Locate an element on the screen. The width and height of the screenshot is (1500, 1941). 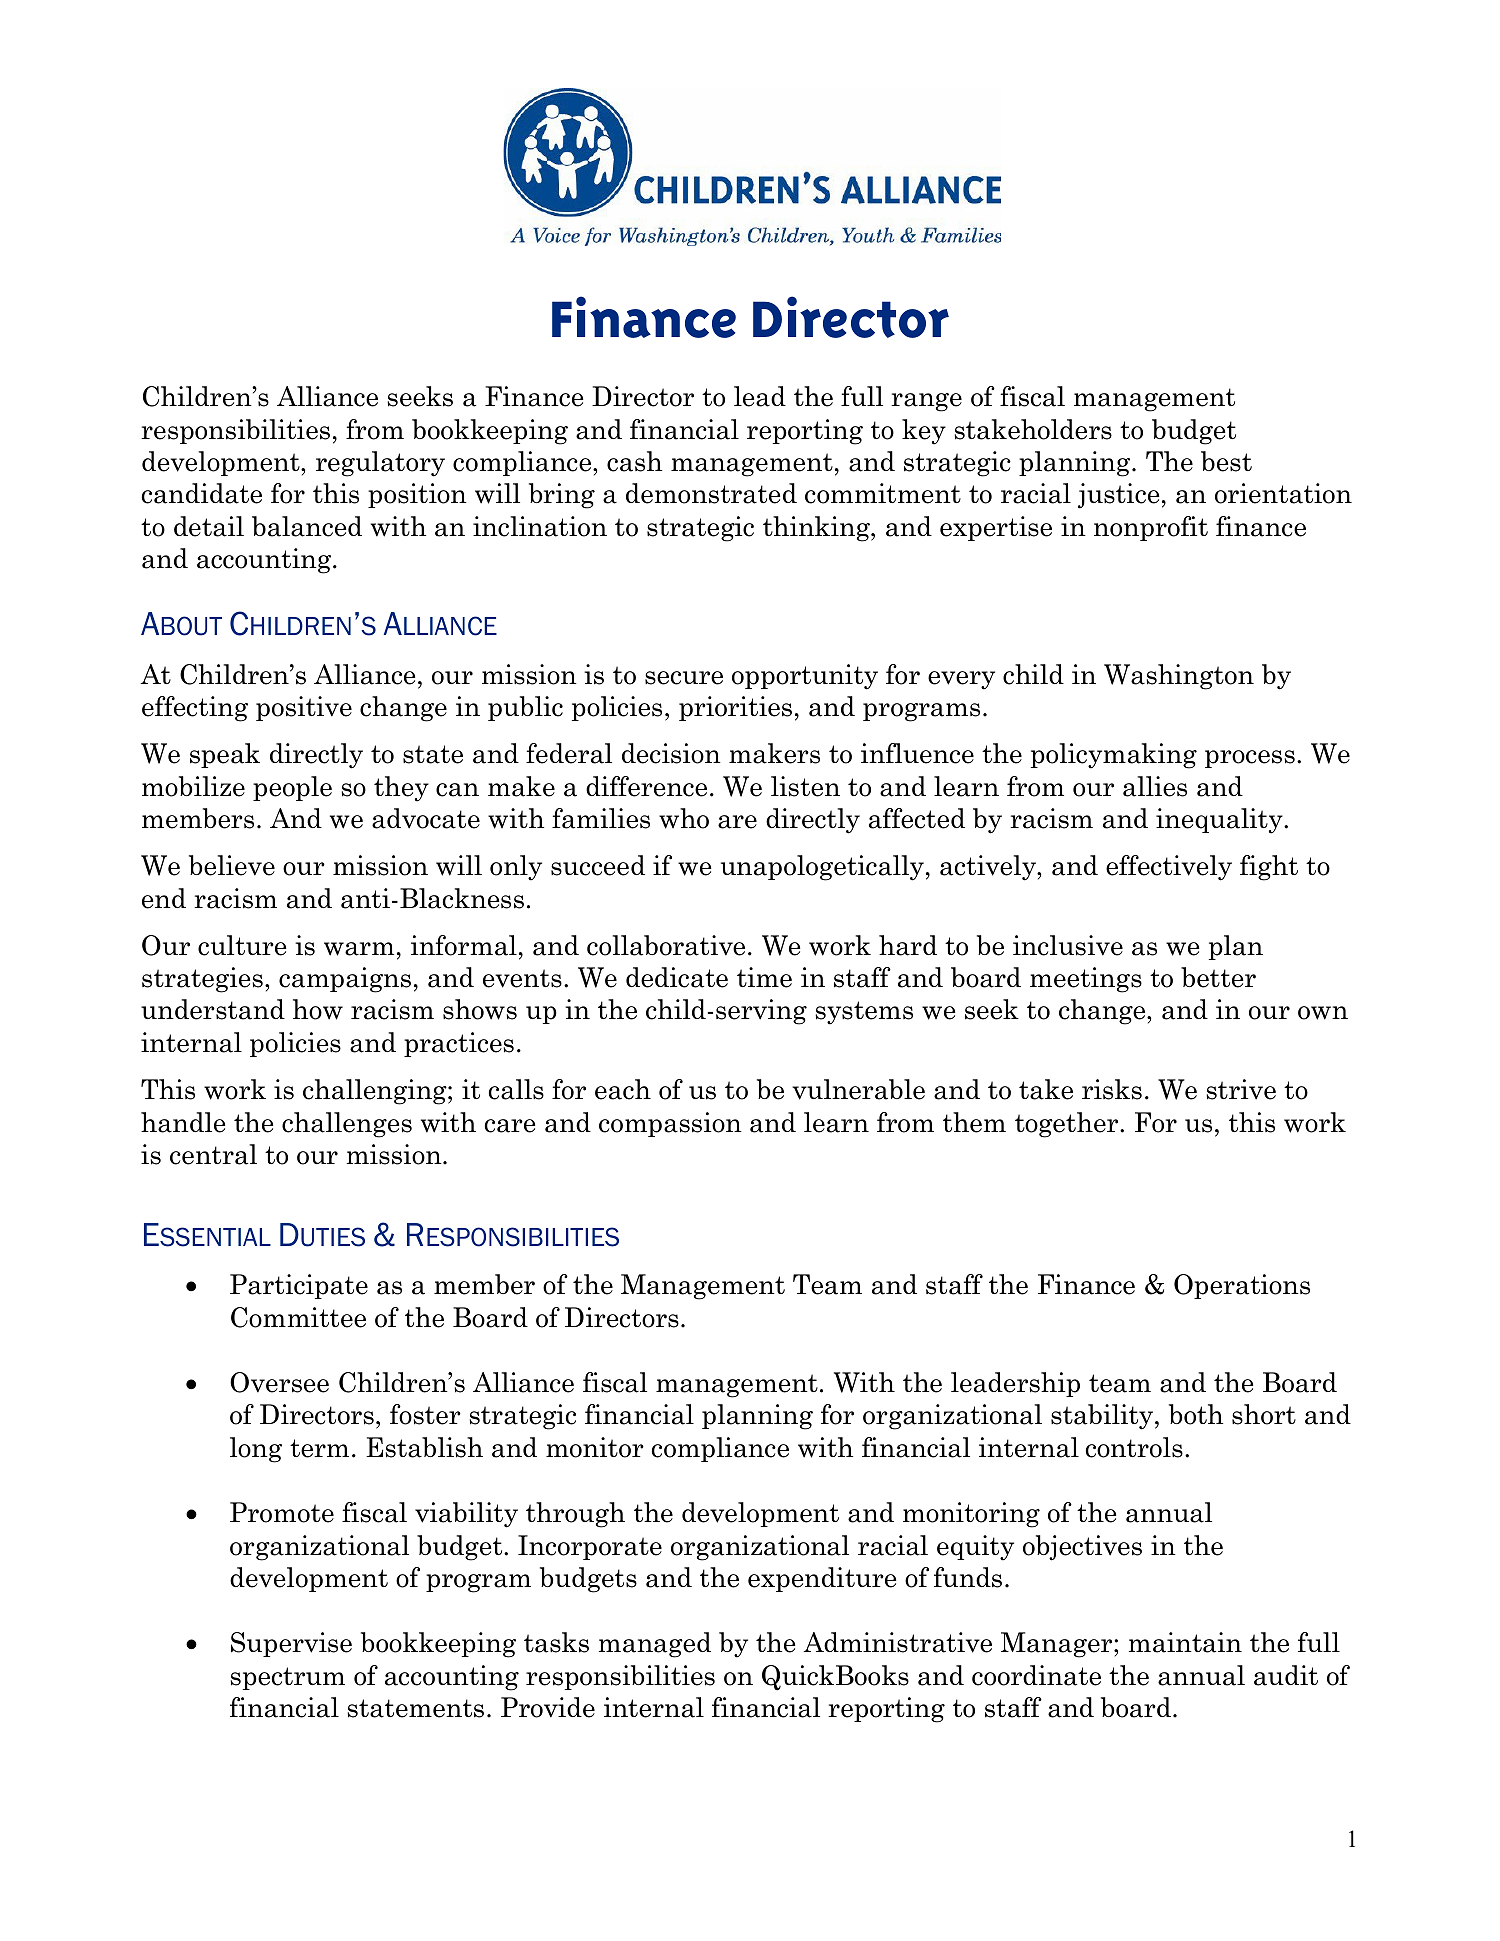
best is located at coordinates (1226, 461).
